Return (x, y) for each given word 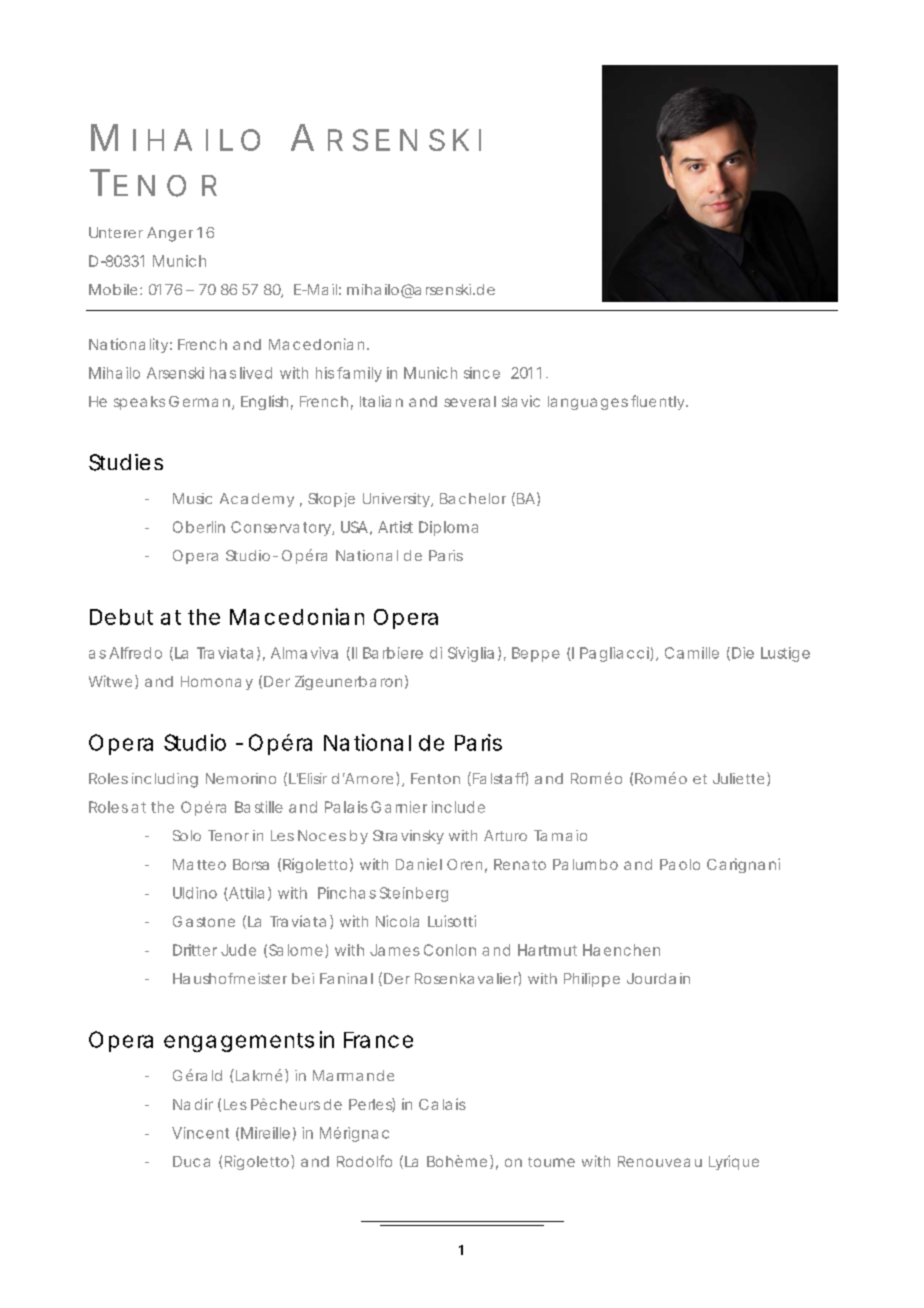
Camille (692, 653)
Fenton (435, 778)
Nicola (397, 921)
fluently (659, 402)
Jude (238, 950)
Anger (170, 234)
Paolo (680, 864)
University (397, 500)
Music (192, 498)
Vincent (200, 1133)
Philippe (592, 980)
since (482, 373)
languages (588, 403)
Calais (442, 1104)
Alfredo (135, 653)
